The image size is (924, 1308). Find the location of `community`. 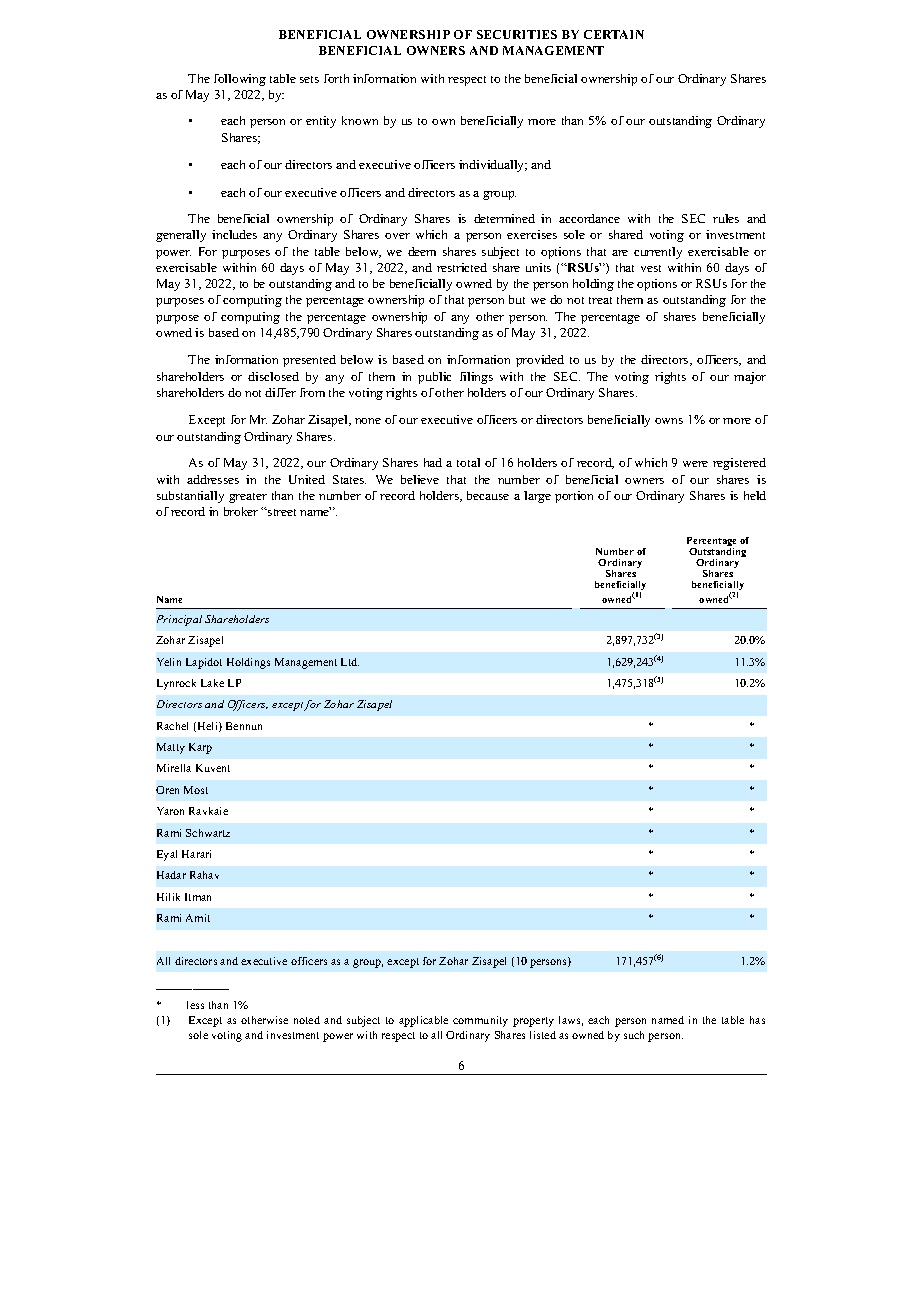

community is located at coordinates (480, 1021).
